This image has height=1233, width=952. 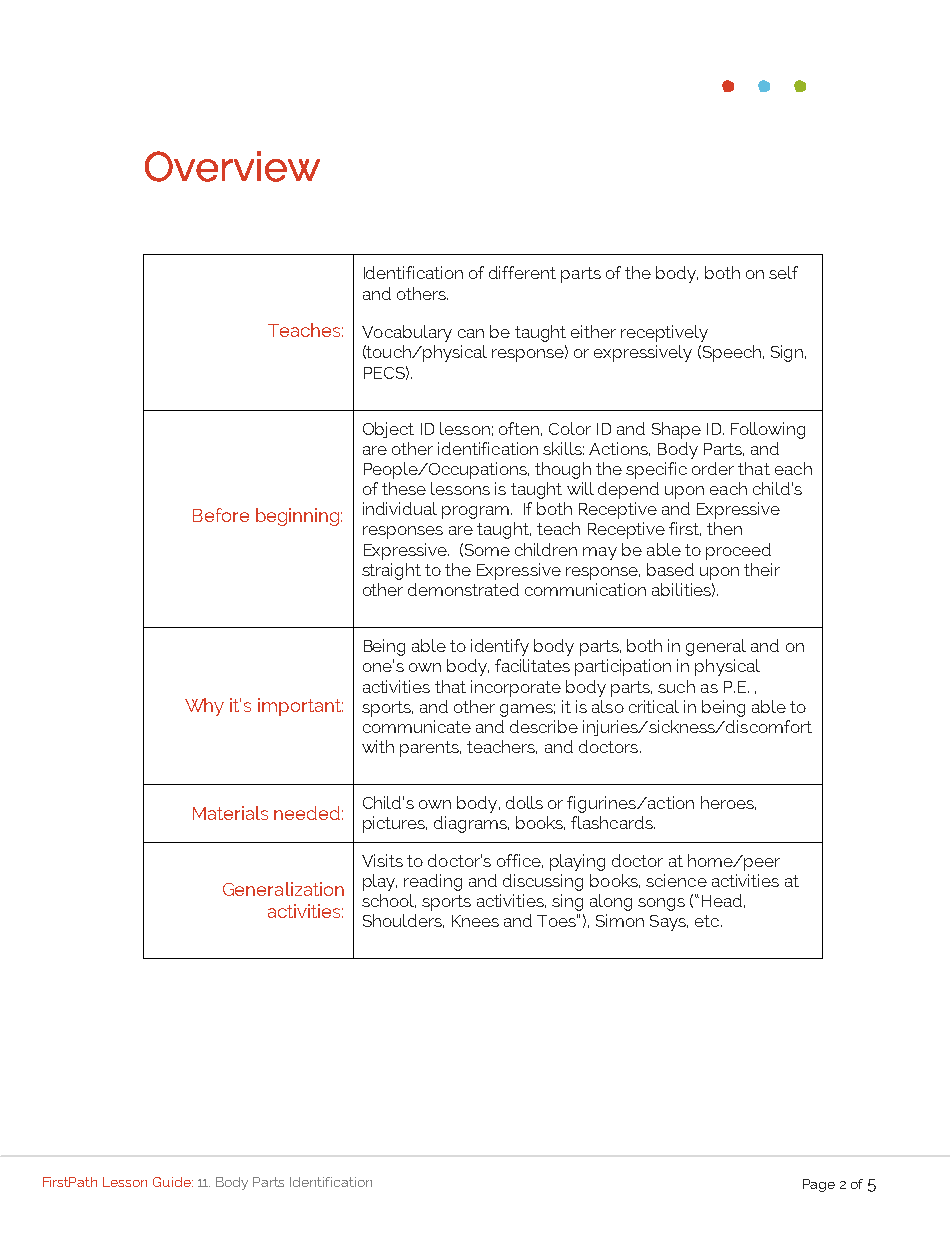 What do you see at coordinates (173, 1182) in the image?
I see `Guide` at bounding box center [173, 1182].
